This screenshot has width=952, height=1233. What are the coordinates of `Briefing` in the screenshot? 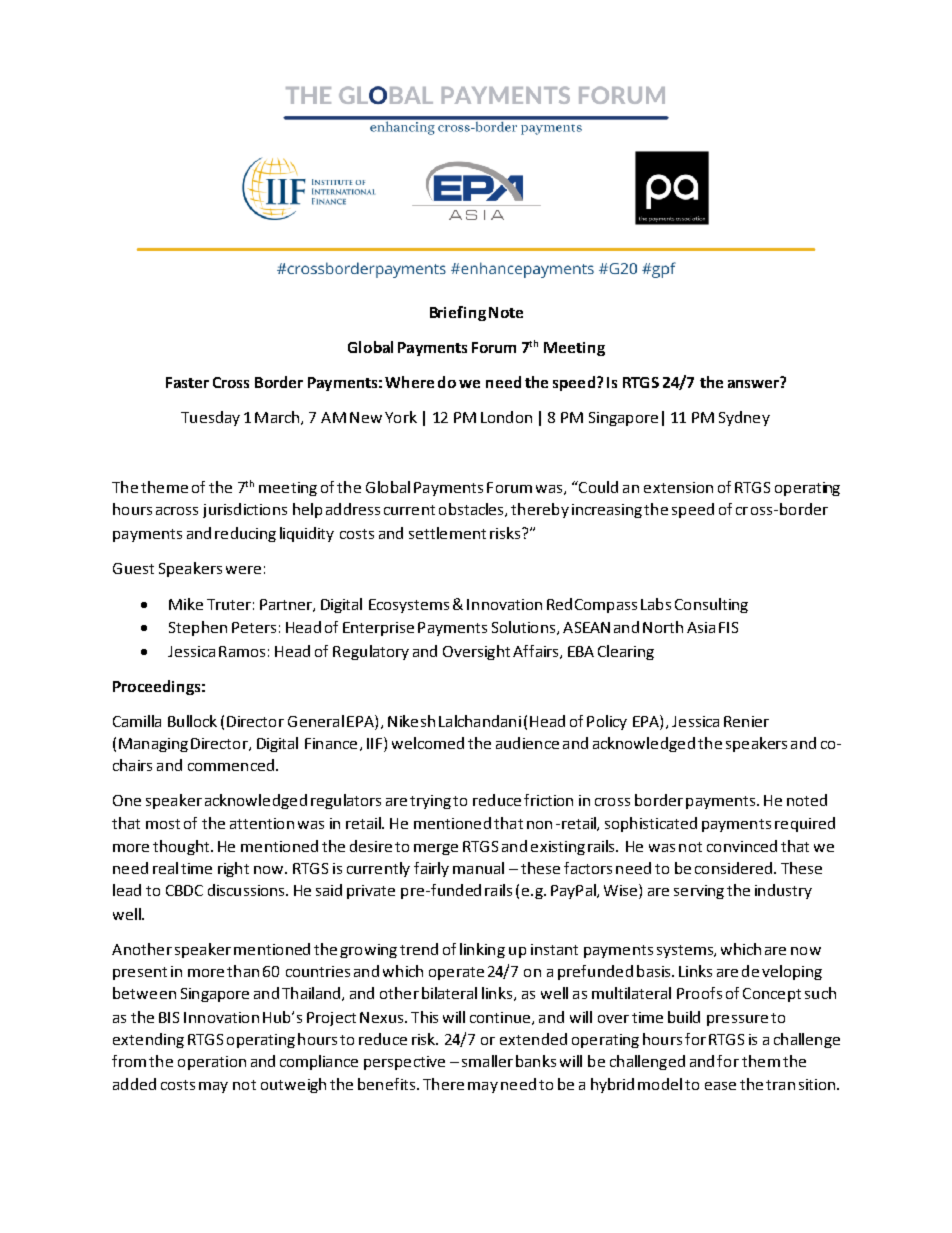 It's located at (458, 313).
